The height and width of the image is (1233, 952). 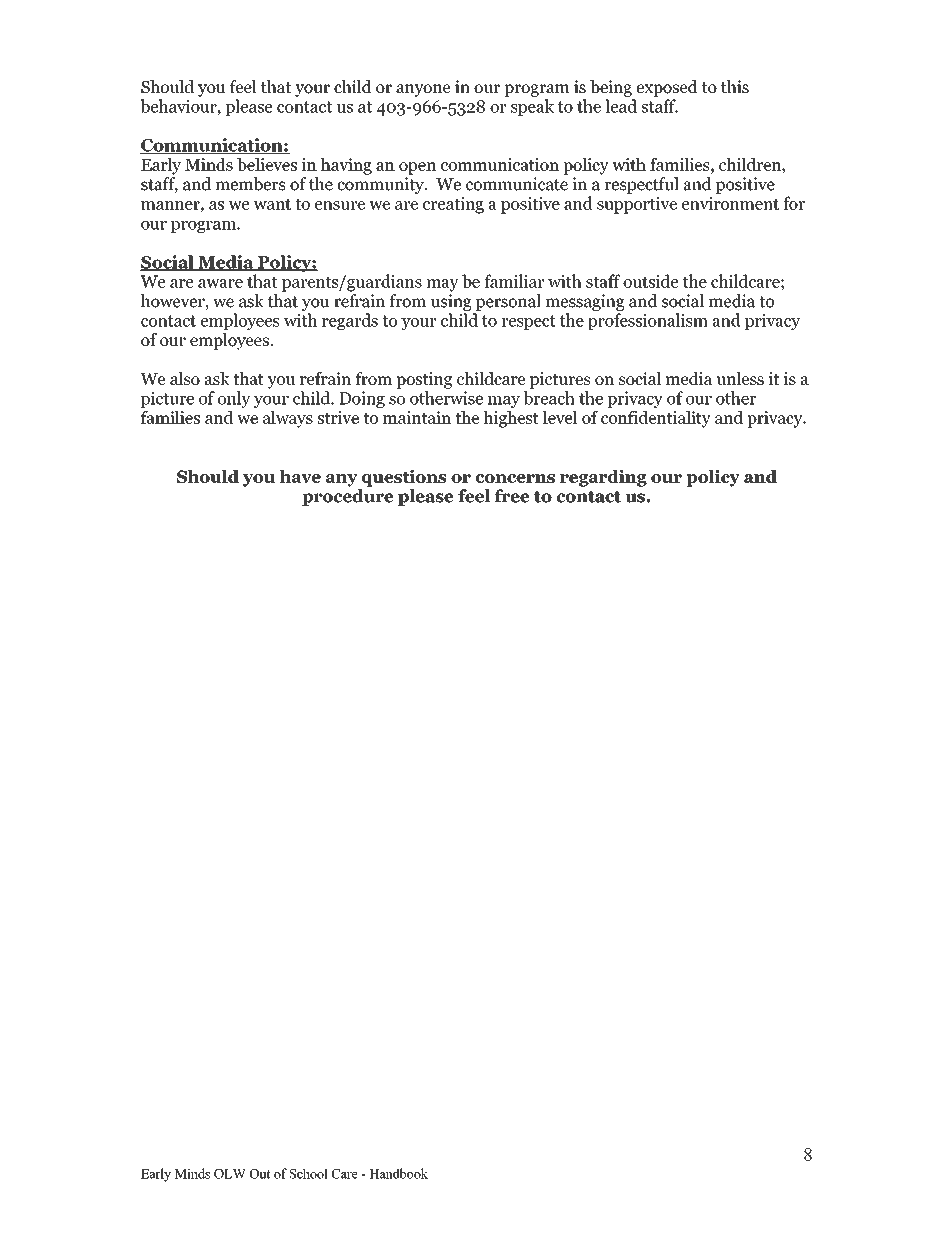 I want to click on always, so click(x=288, y=419).
